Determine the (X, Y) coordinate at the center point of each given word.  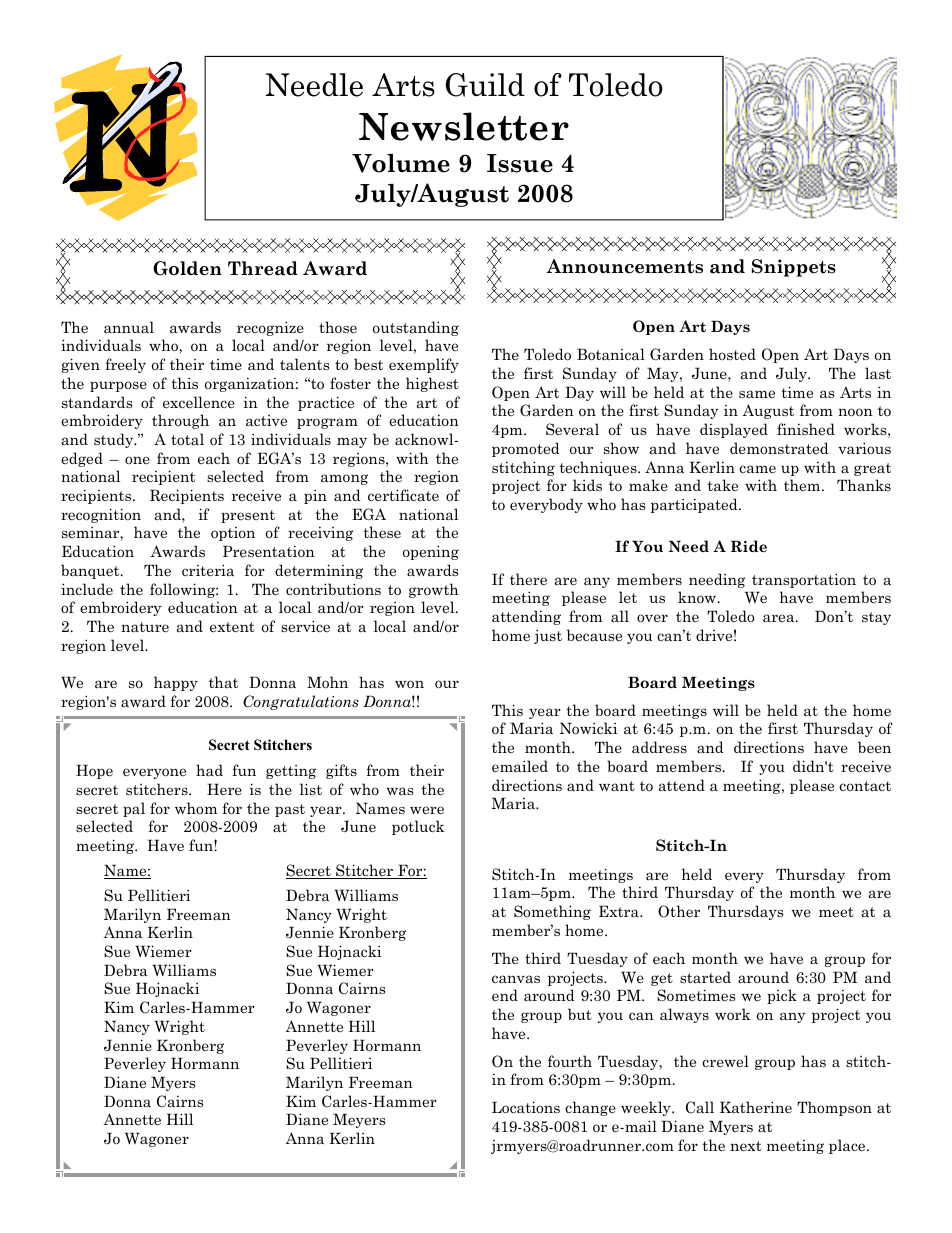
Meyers (359, 1120)
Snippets (794, 268)
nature (145, 627)
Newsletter (464, 126)
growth (434, 590)
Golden (187, 268)
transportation (804, 580)
